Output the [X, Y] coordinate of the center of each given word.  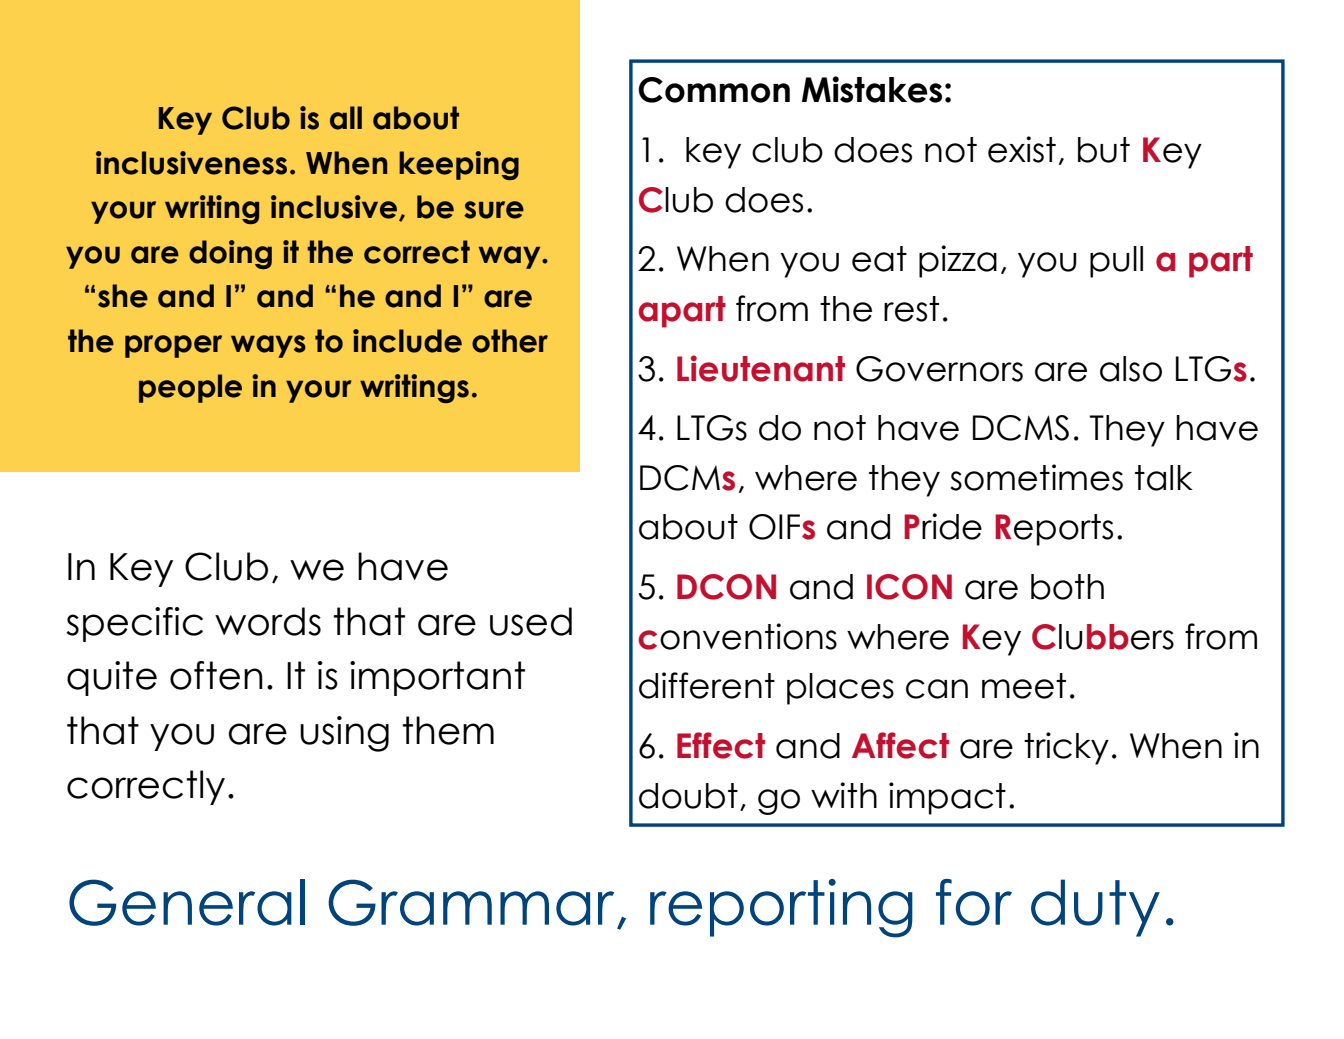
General [187, 902]
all [346, 118]
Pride [943, 526]
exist [1022, 149]
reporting [781, 908]
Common [714, 90]
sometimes [1036, 477]
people [190, 388]
